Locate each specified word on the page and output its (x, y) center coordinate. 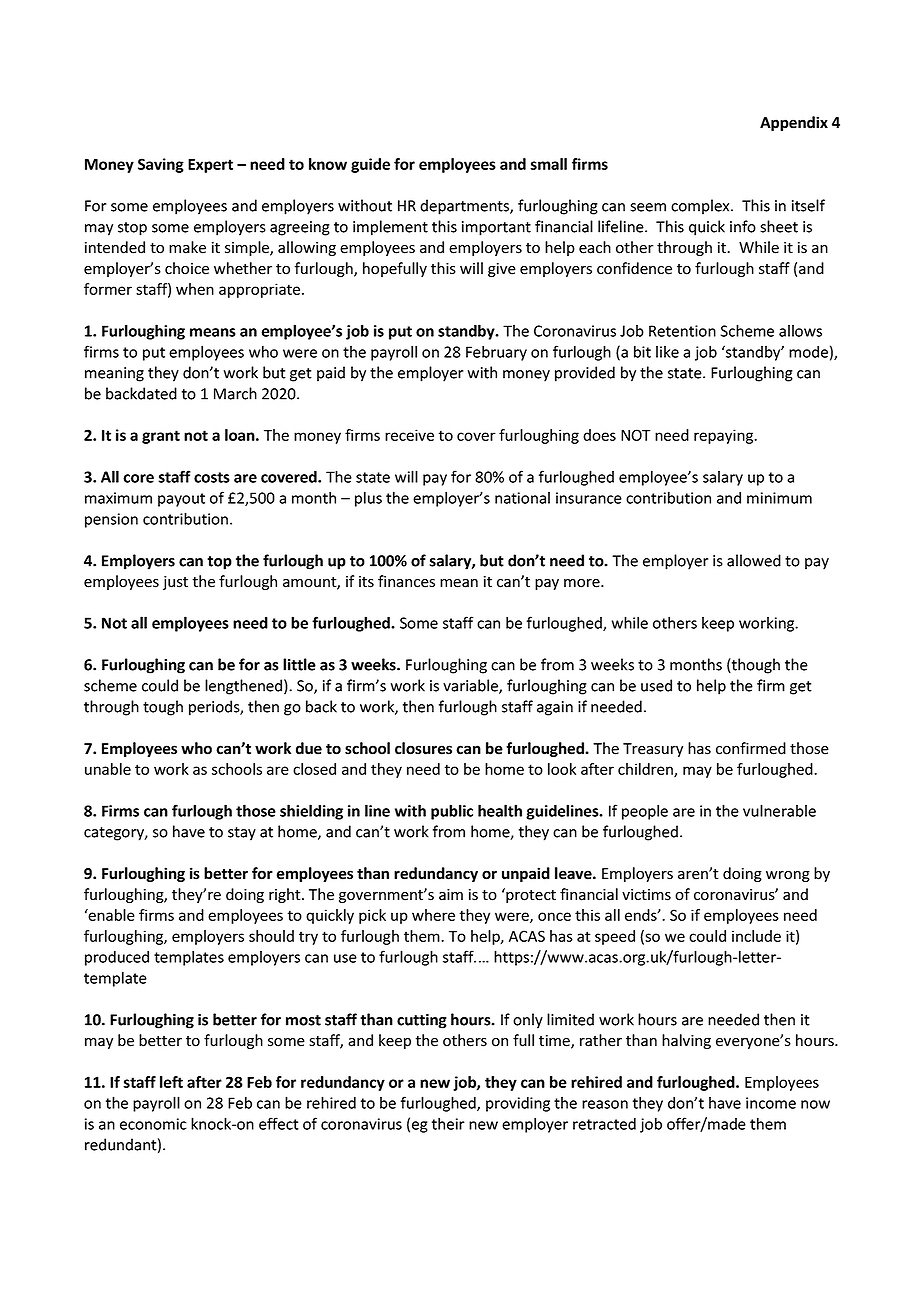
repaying (725, 436)
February (496, 353)
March (235, 393)
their (448, 1123)
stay (242, 834)
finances (406, 581)
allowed (754, 560)
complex (701, 207)
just (175, 583)
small (548, 164)
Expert (210, 166)
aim (451, 895)
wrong (788, 876)
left (171, 1082)
